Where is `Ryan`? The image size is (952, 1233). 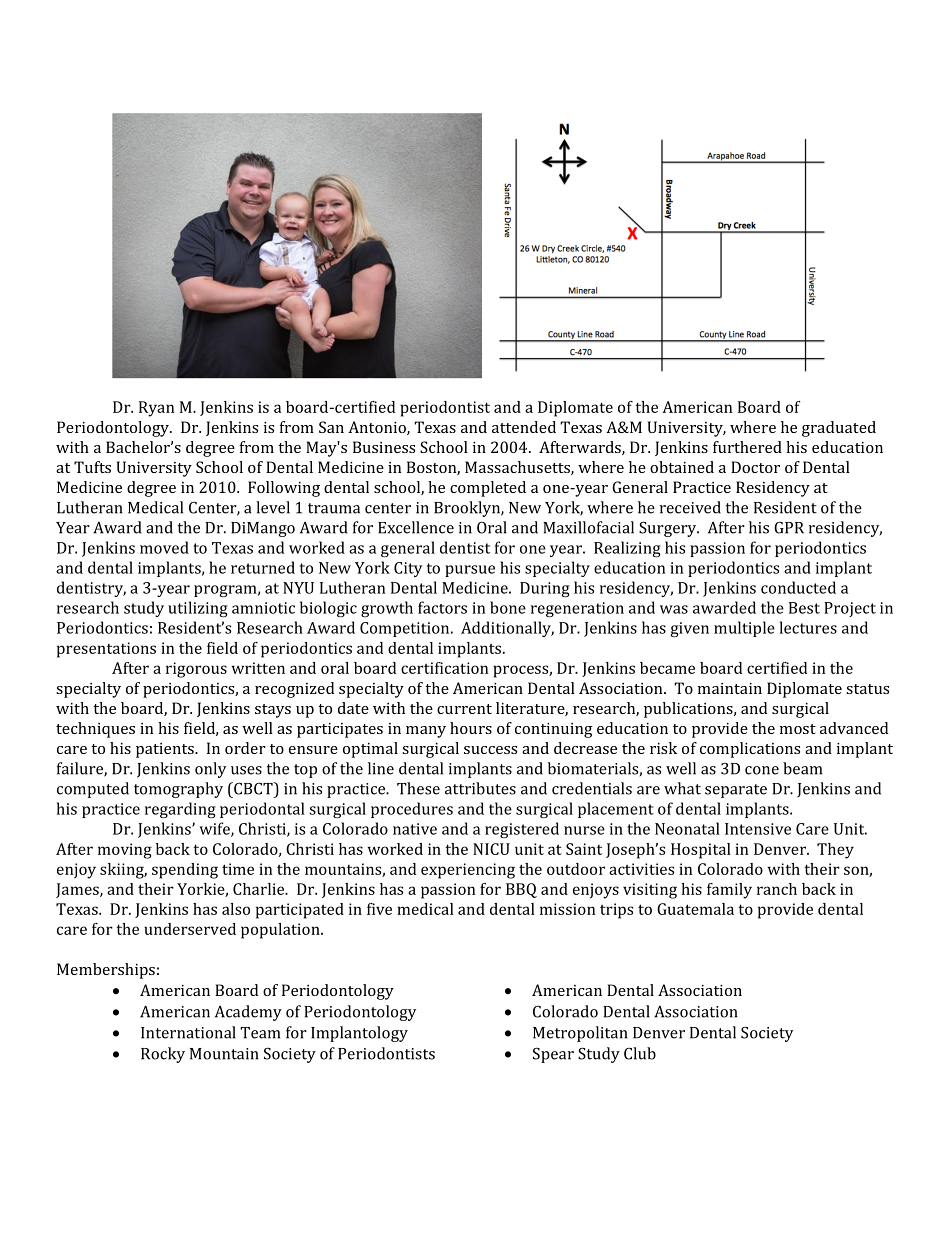
Ryan is located at coordinates (156, 409).
